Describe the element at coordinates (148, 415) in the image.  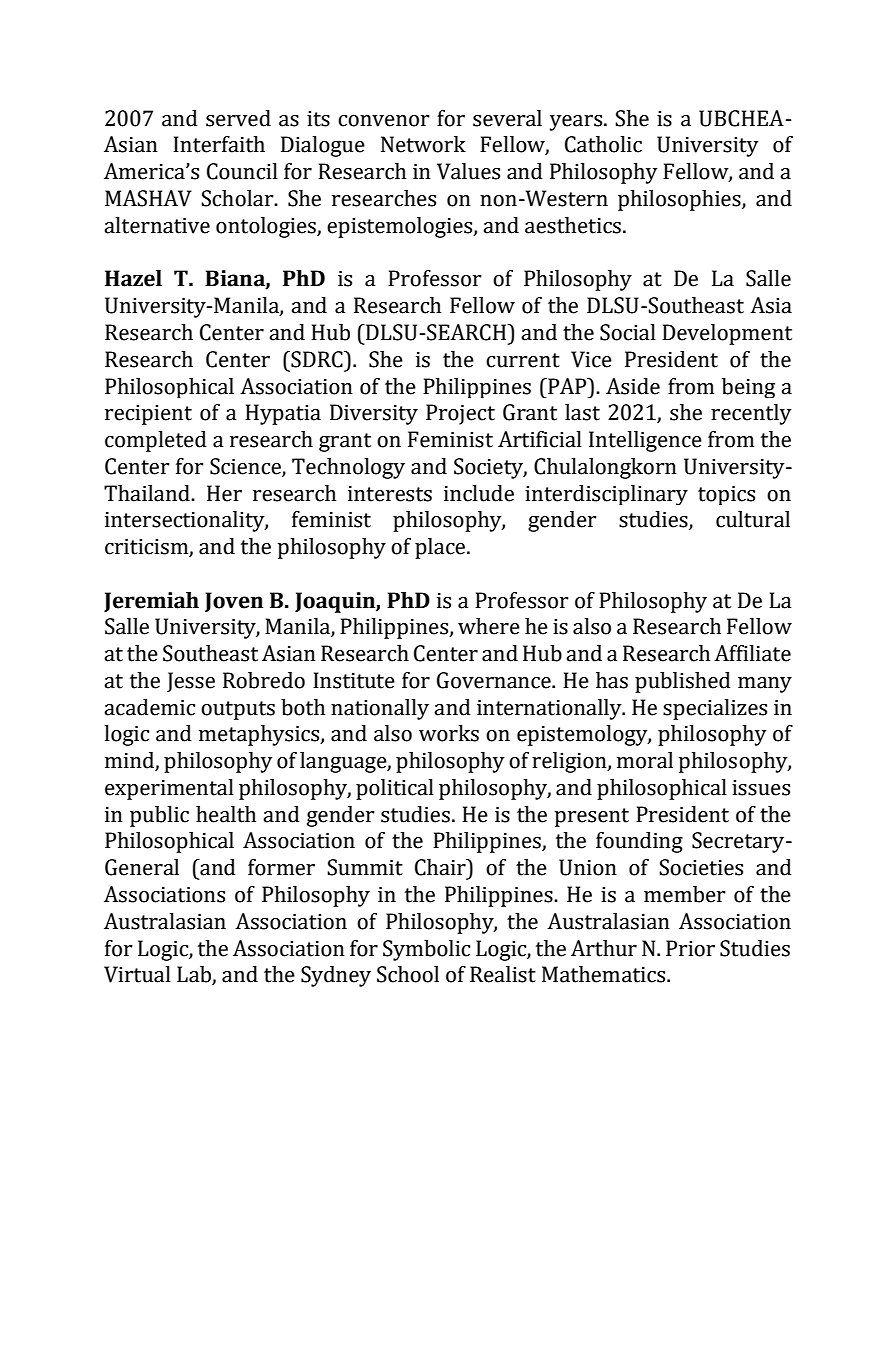
I see `recipient` at that location.
